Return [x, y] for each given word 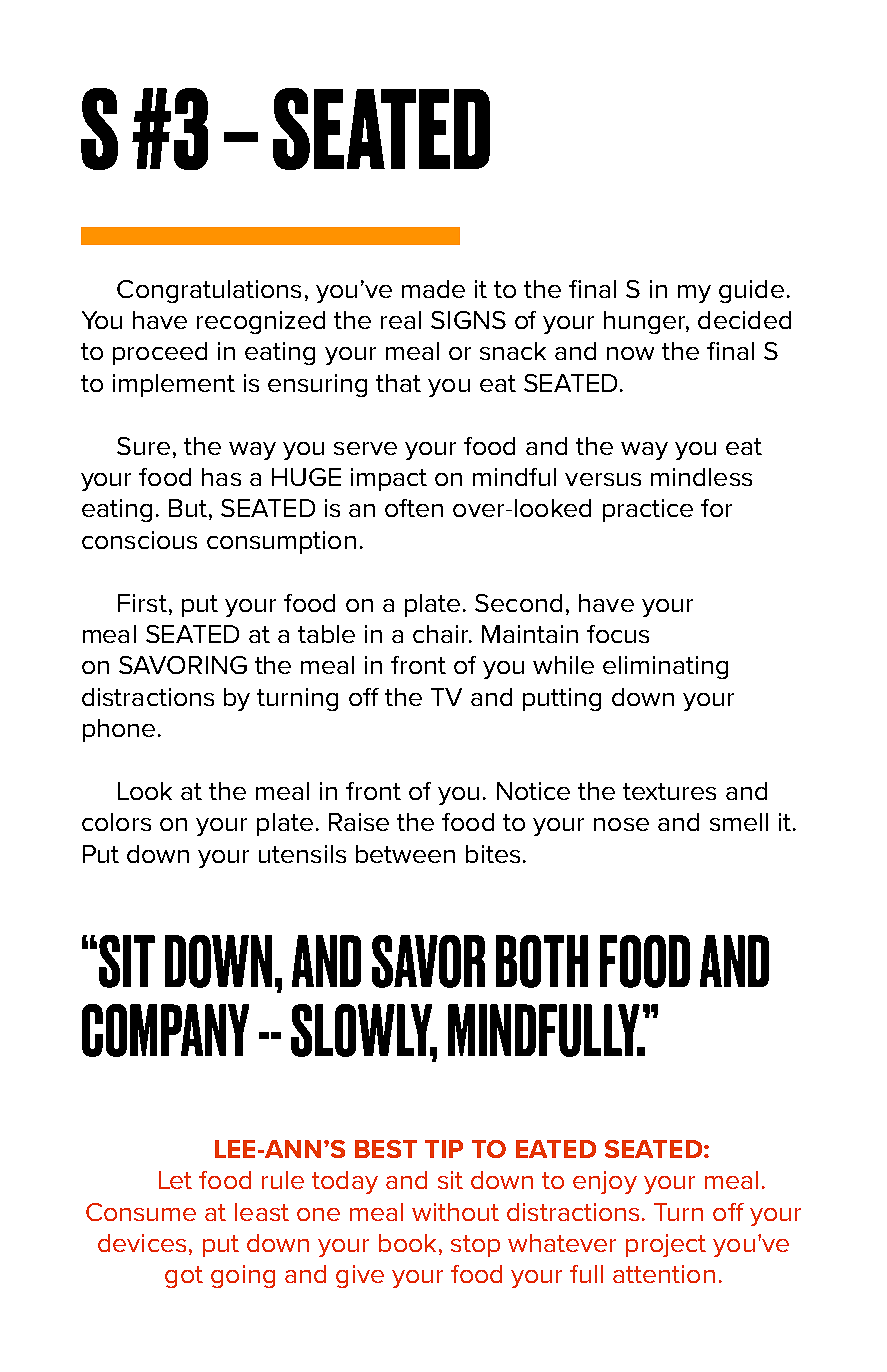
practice [648, 510]
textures [669, 791]
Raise [359, 822]
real [401, 320]
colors [116, 822]
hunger [646, 322]
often [414, 508]
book [407, 1243]
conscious [139, 540]
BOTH [542, 961]
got [184, 1277]
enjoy [605, 1182]
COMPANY [165, 1030]
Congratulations [209, 291]
